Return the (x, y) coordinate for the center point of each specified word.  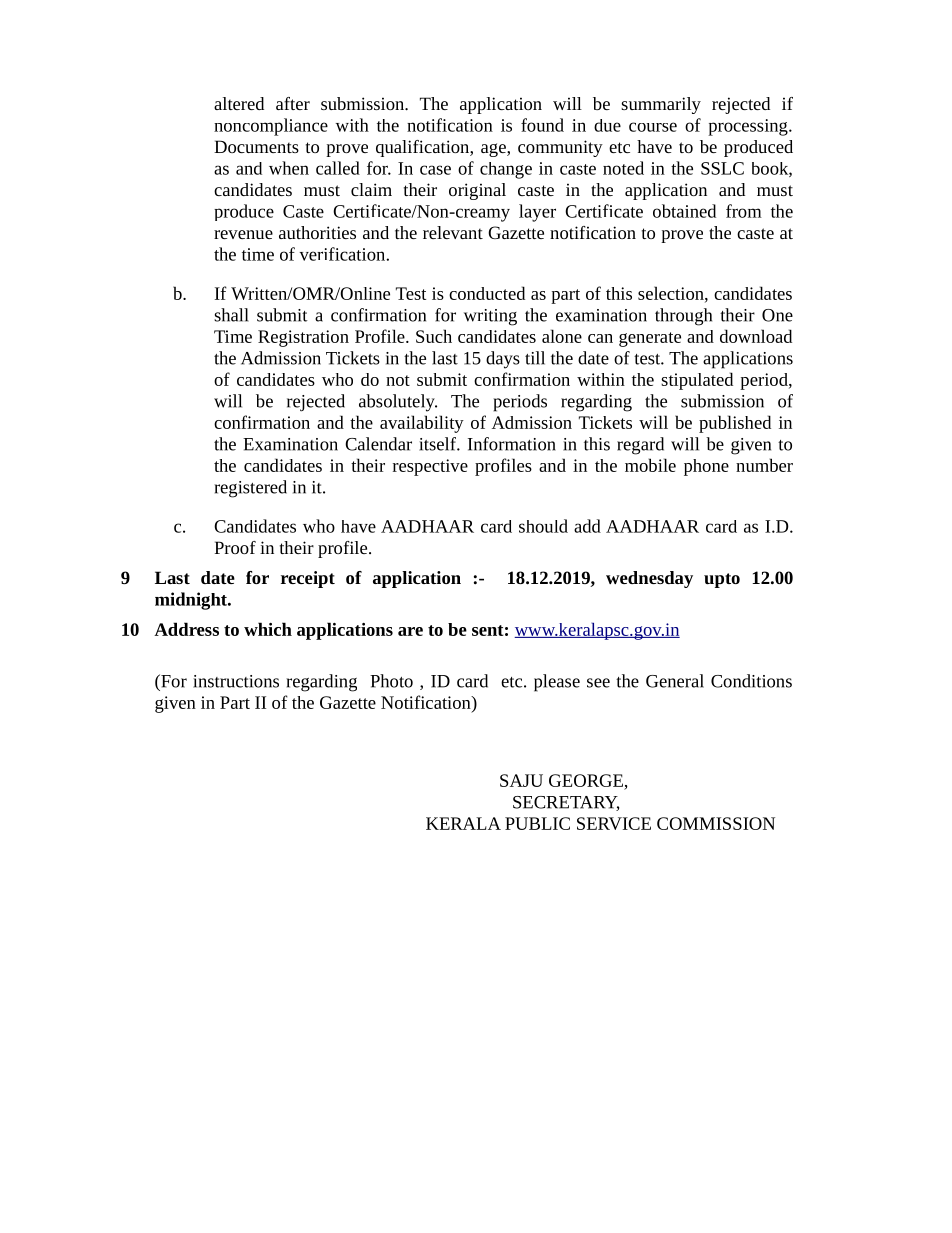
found (542, 125)
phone (706, 467)
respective (430, 467)
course (653, 127)
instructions (236, 681)
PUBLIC (537, 823)
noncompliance (271, 127)
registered (250, 489)
